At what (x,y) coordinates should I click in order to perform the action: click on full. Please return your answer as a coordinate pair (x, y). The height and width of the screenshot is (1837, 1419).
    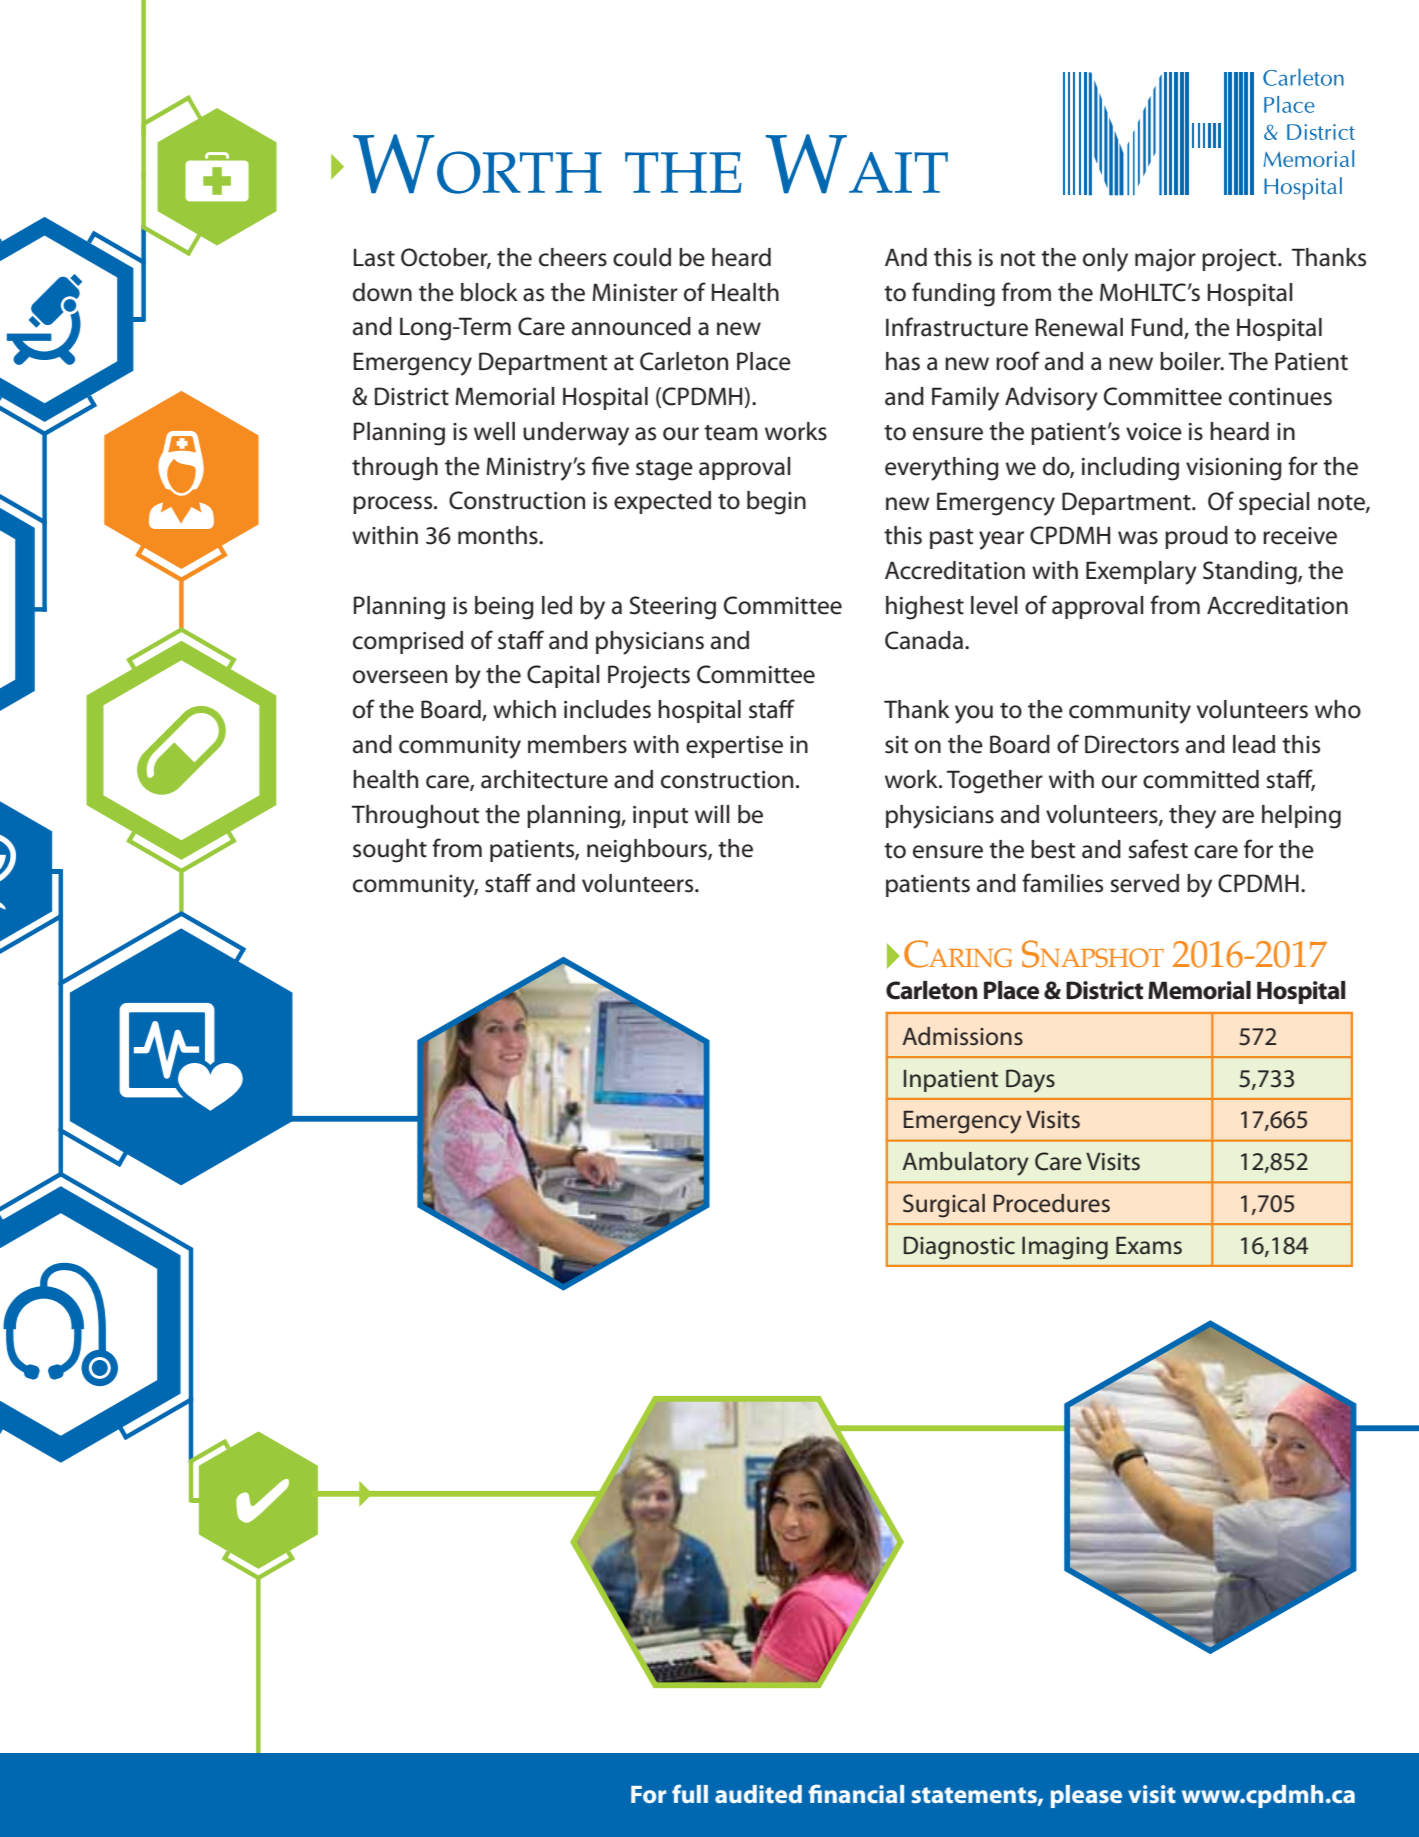
    Looking at the image, I should click on (690, 1793).
